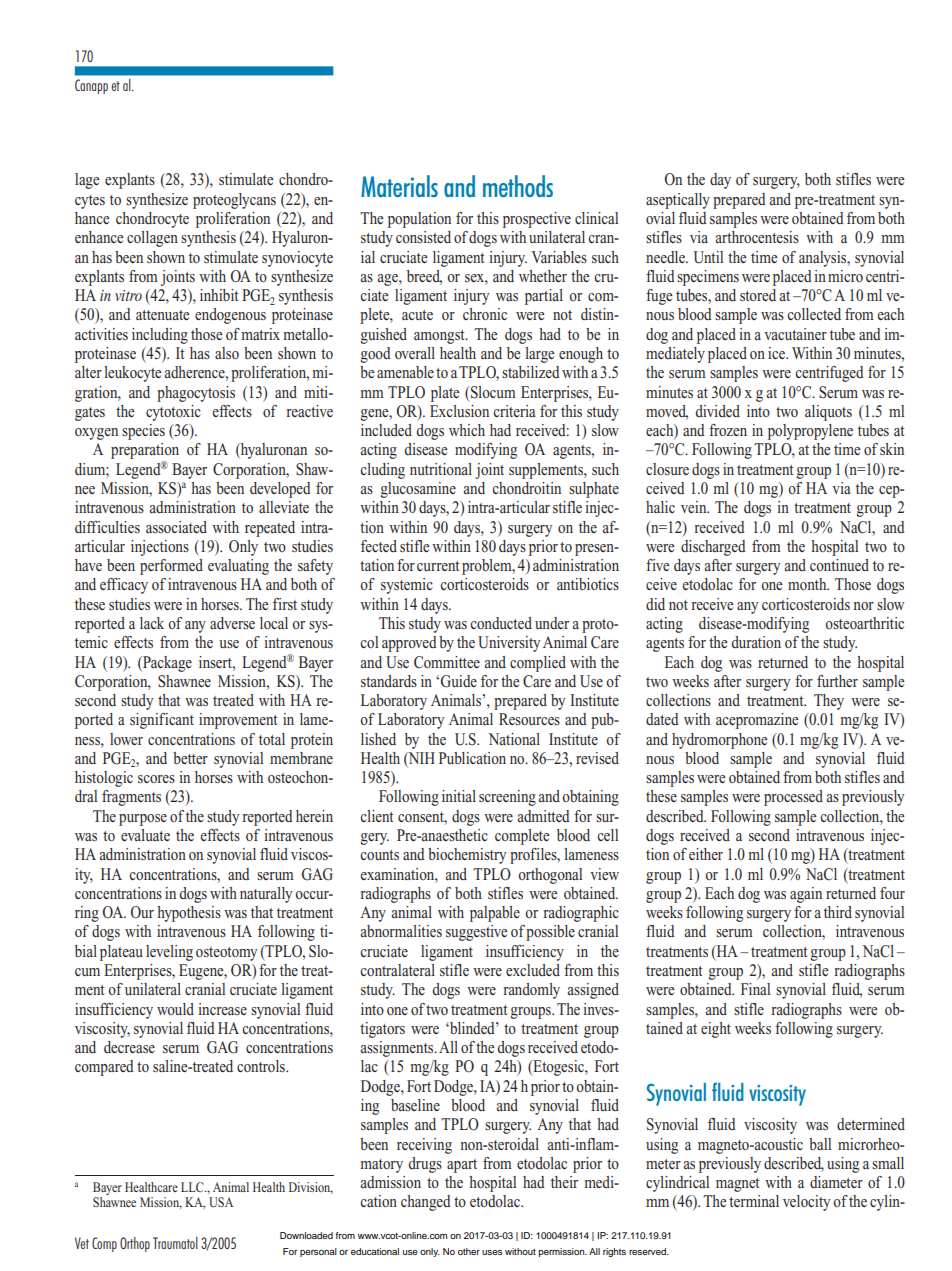  I want to click on proteoglycans, so click(234, 201).
